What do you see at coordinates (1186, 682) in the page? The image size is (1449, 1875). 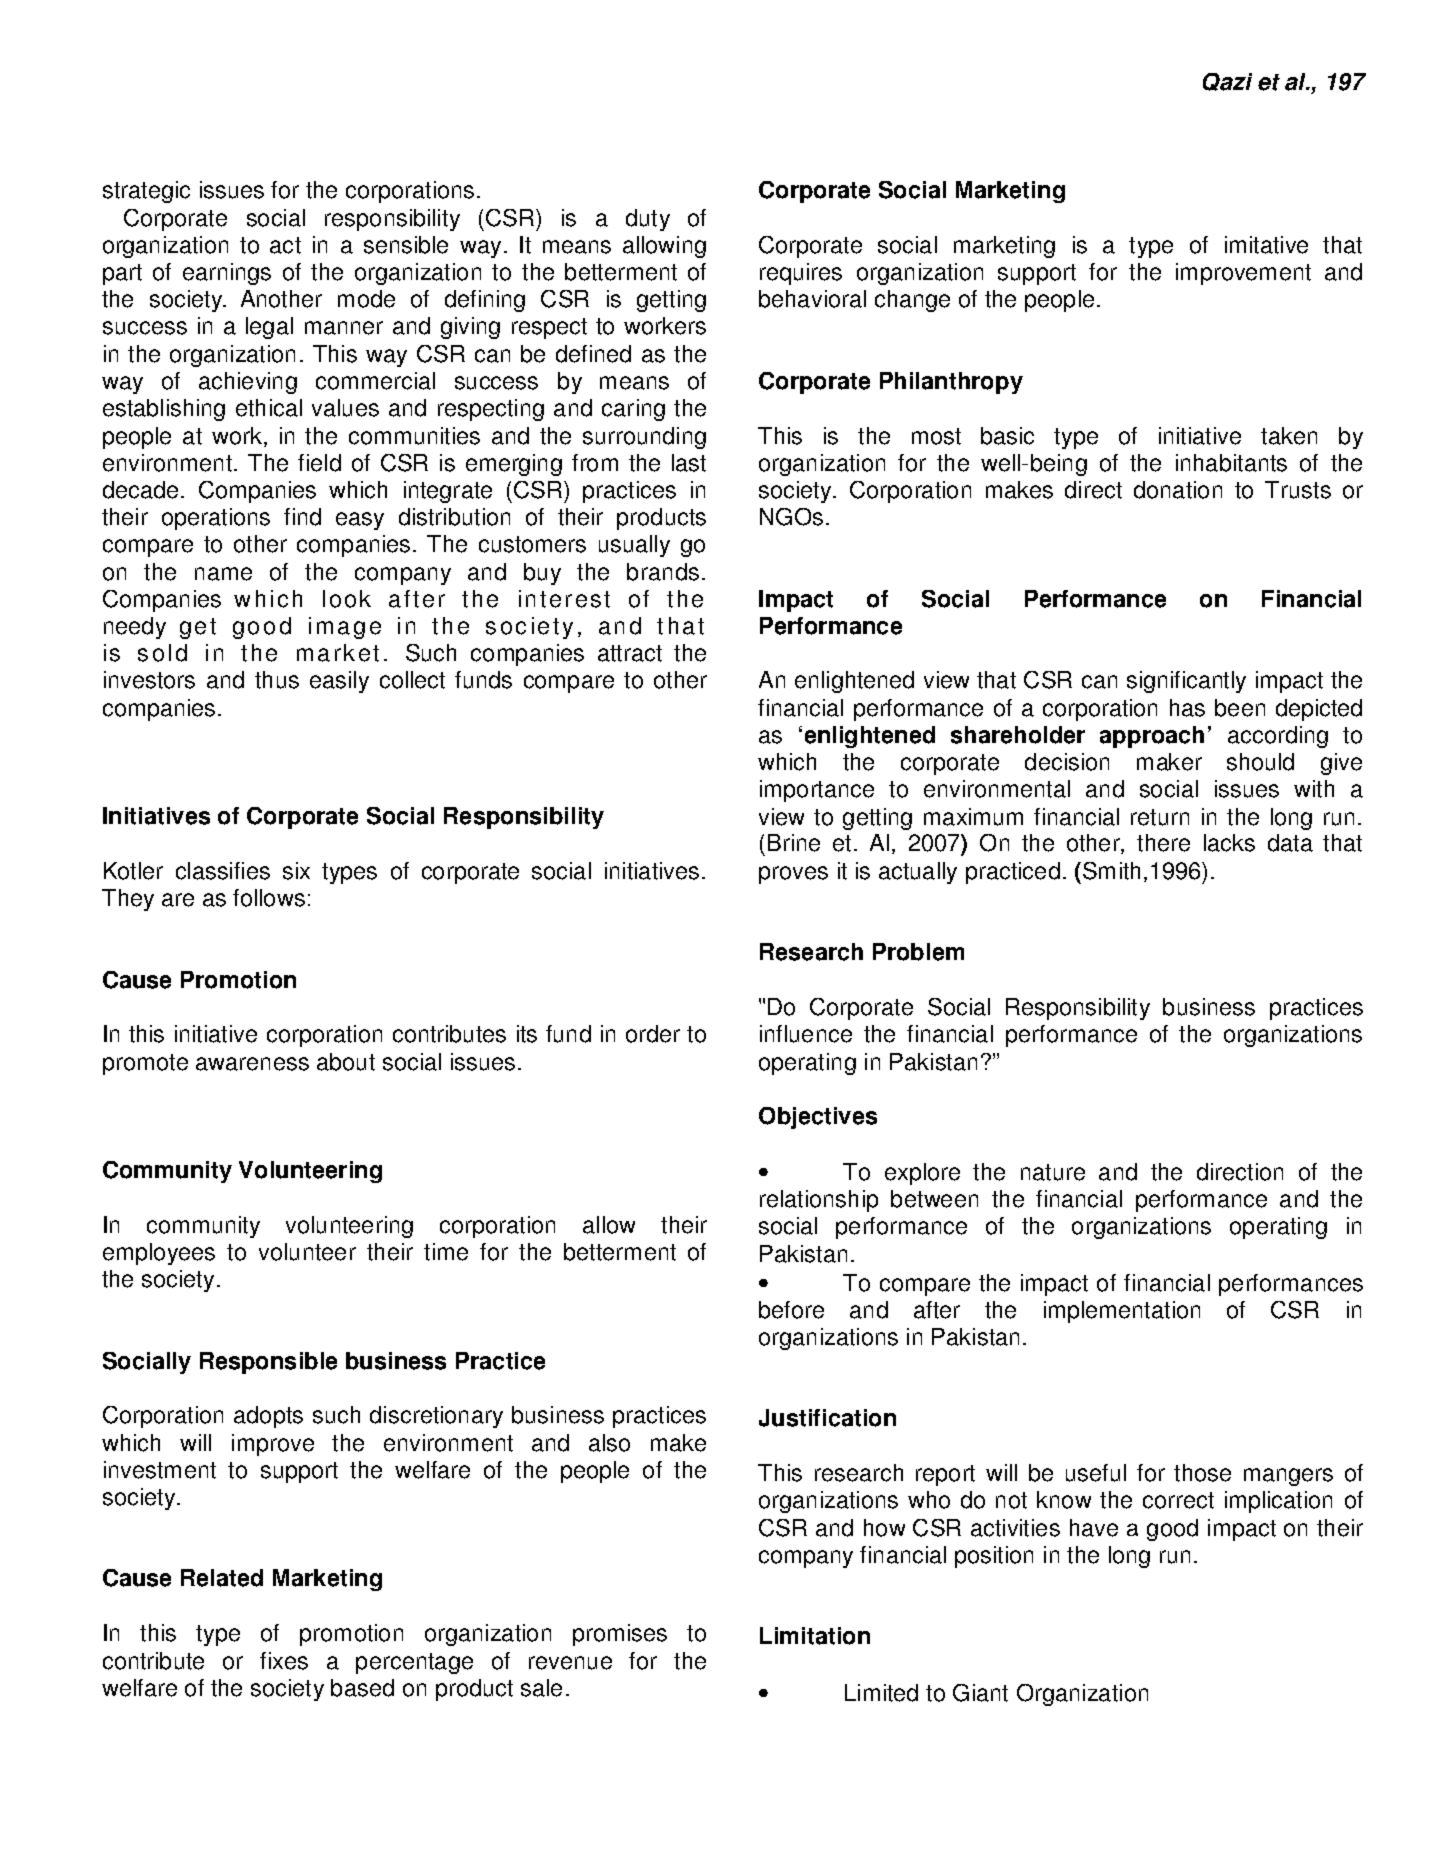 I see `significantly` at bounding box center [1186, 682].
